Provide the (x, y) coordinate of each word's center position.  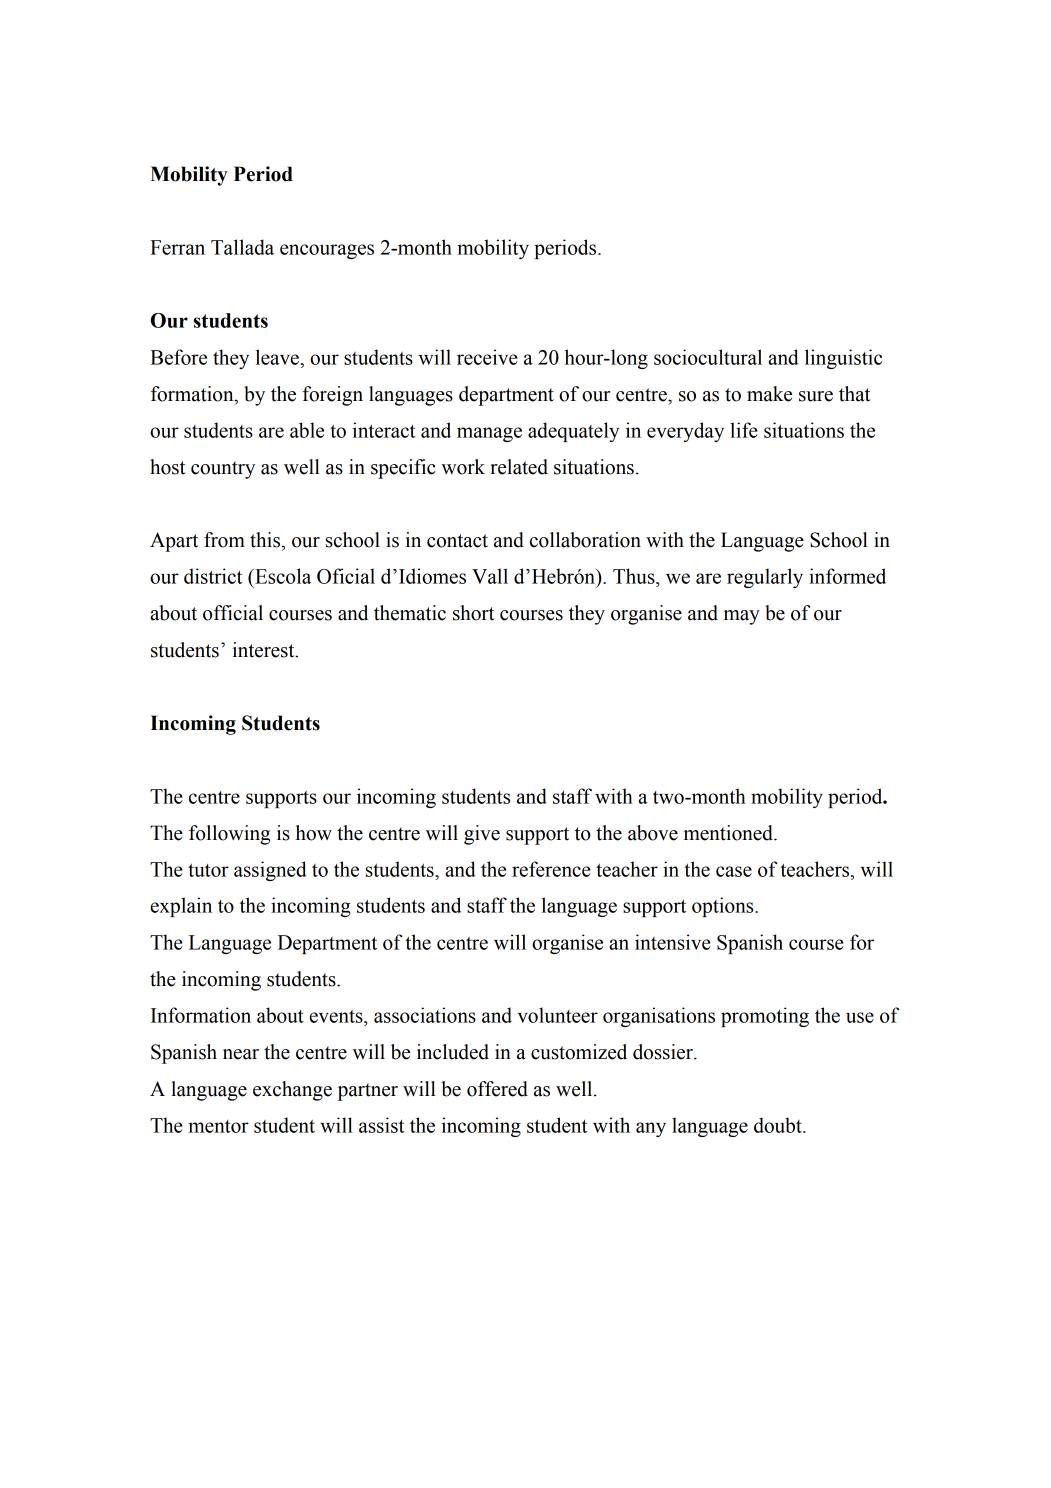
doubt (779, 1125)
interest (265, 650)
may (742, 617)
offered (497, 1089)
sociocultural (708, 357)
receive (487, 357)
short (473, 613)
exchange (292, 1091)
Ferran (177, 247)
